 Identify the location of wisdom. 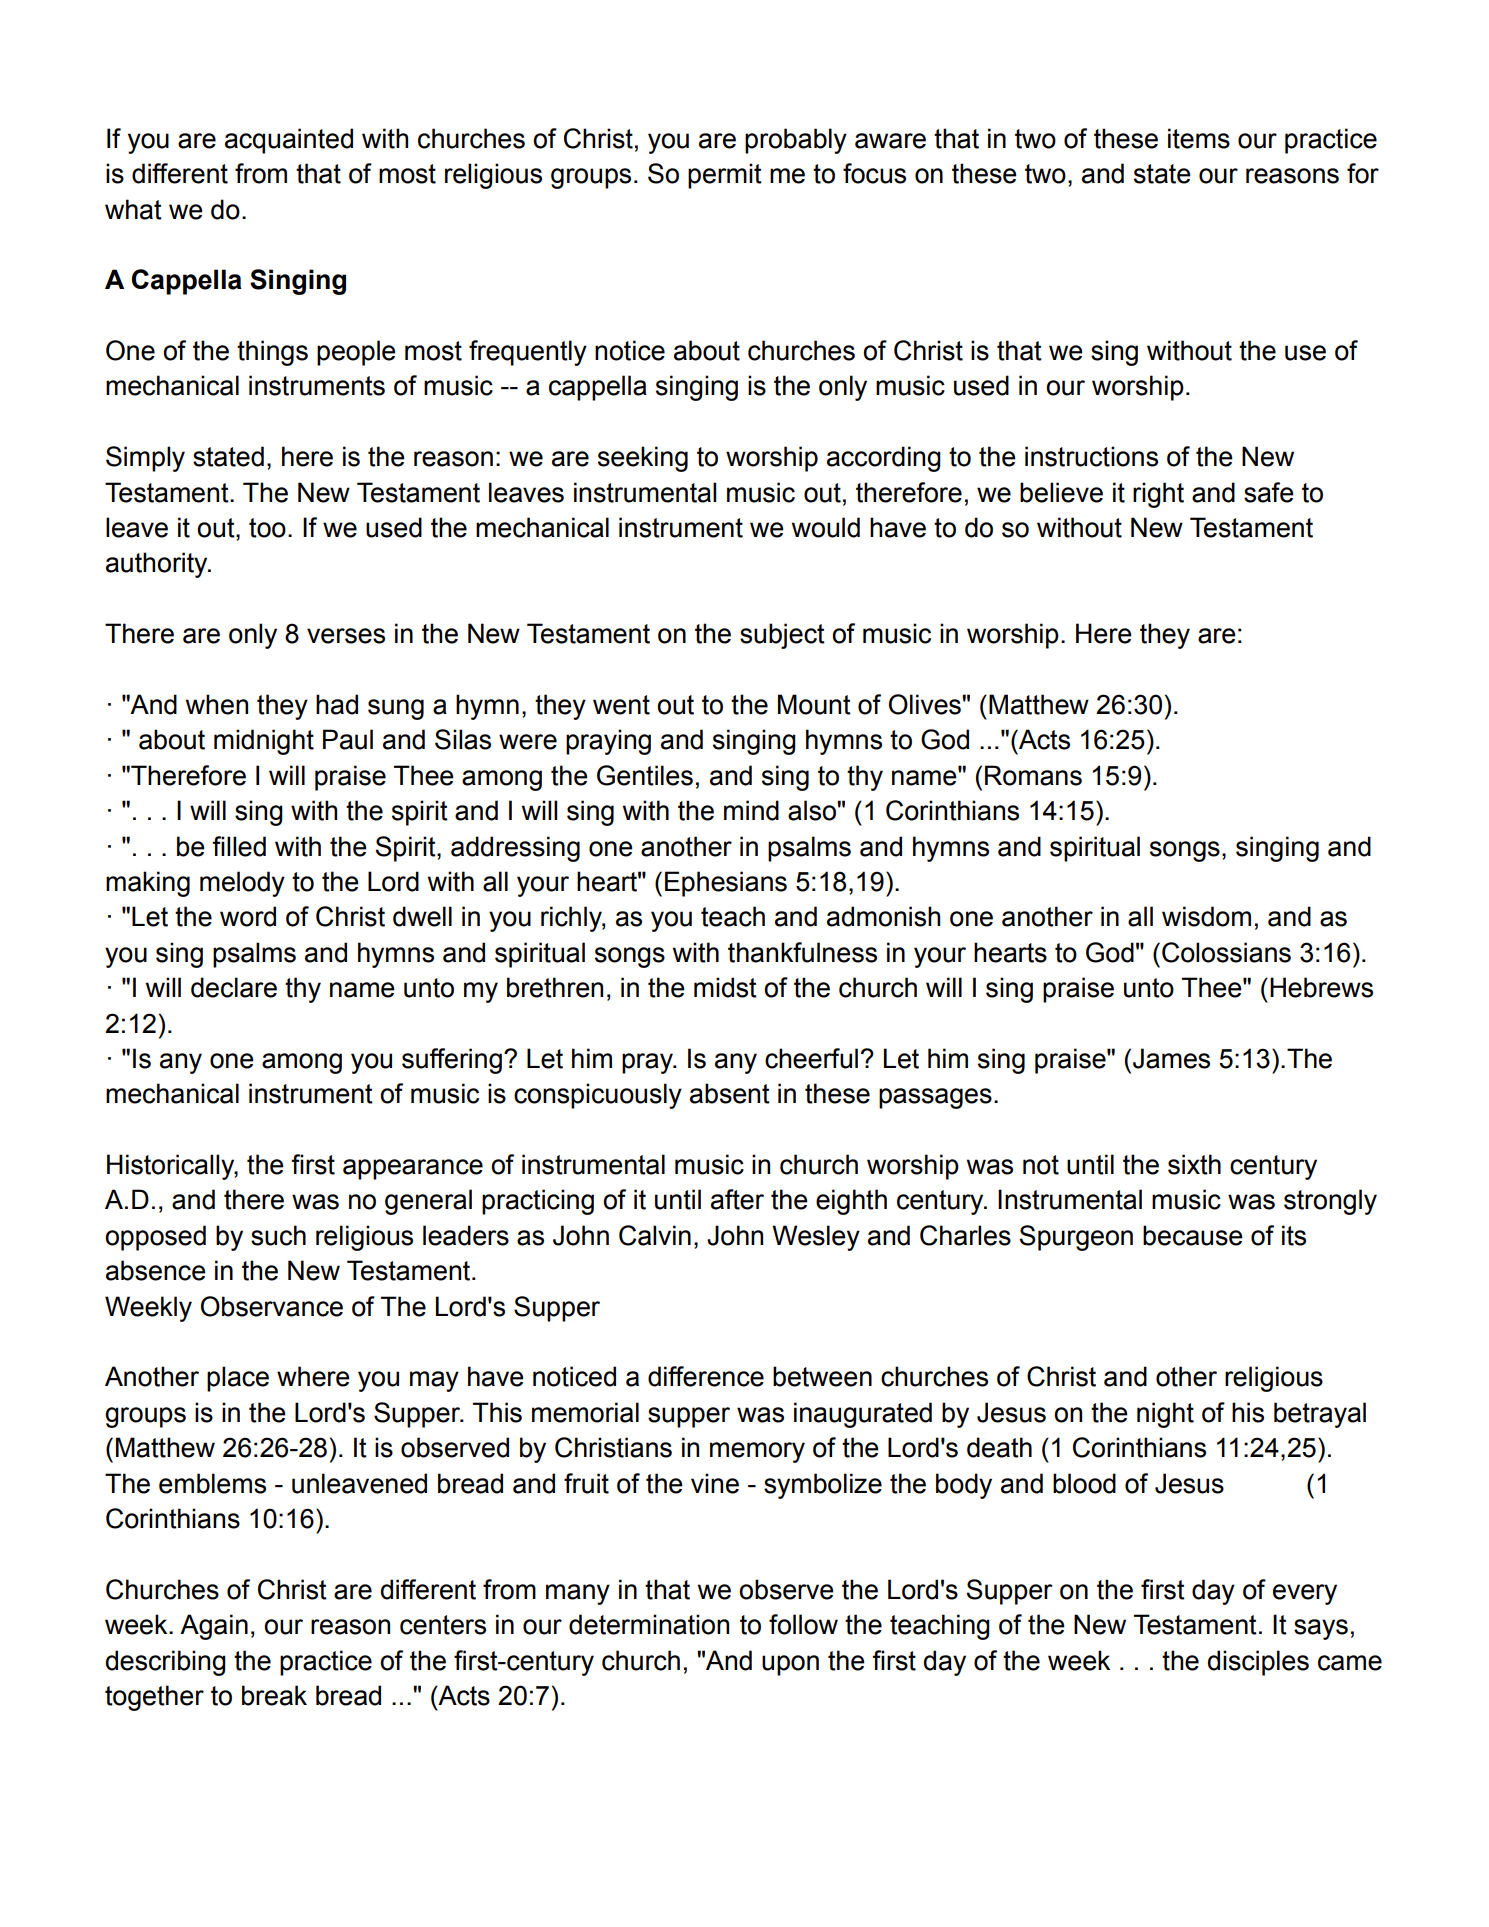
(1206, 916).
